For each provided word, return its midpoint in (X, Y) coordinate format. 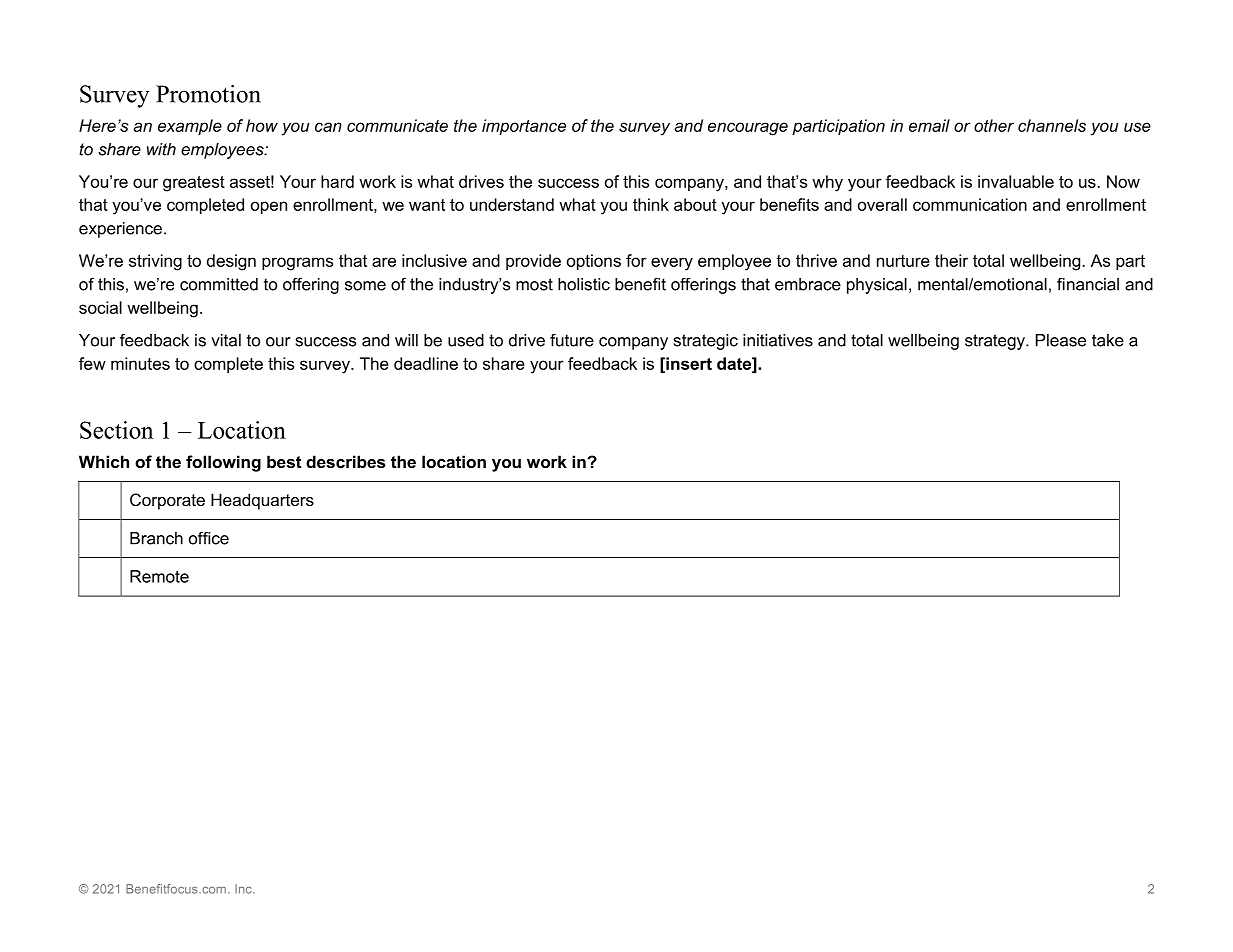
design (231, 262)
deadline (426, 363)
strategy (996, 342)
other (994, 125)
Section (116, 430)
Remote (159, 576)
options (594, 262)
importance (524, 127)
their (951, 260)
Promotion (208, 94)
